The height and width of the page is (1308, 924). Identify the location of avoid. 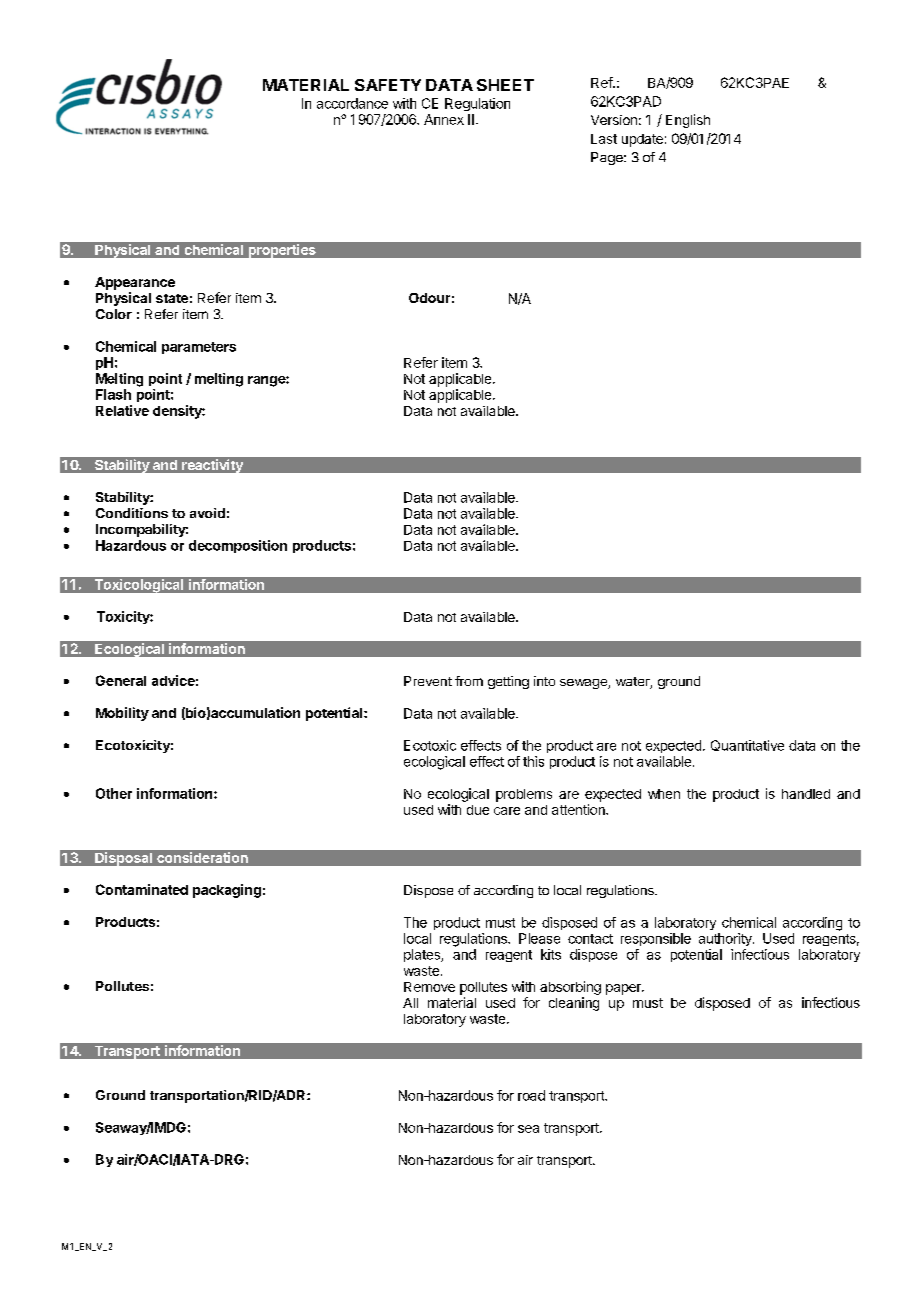
(207, 513).
